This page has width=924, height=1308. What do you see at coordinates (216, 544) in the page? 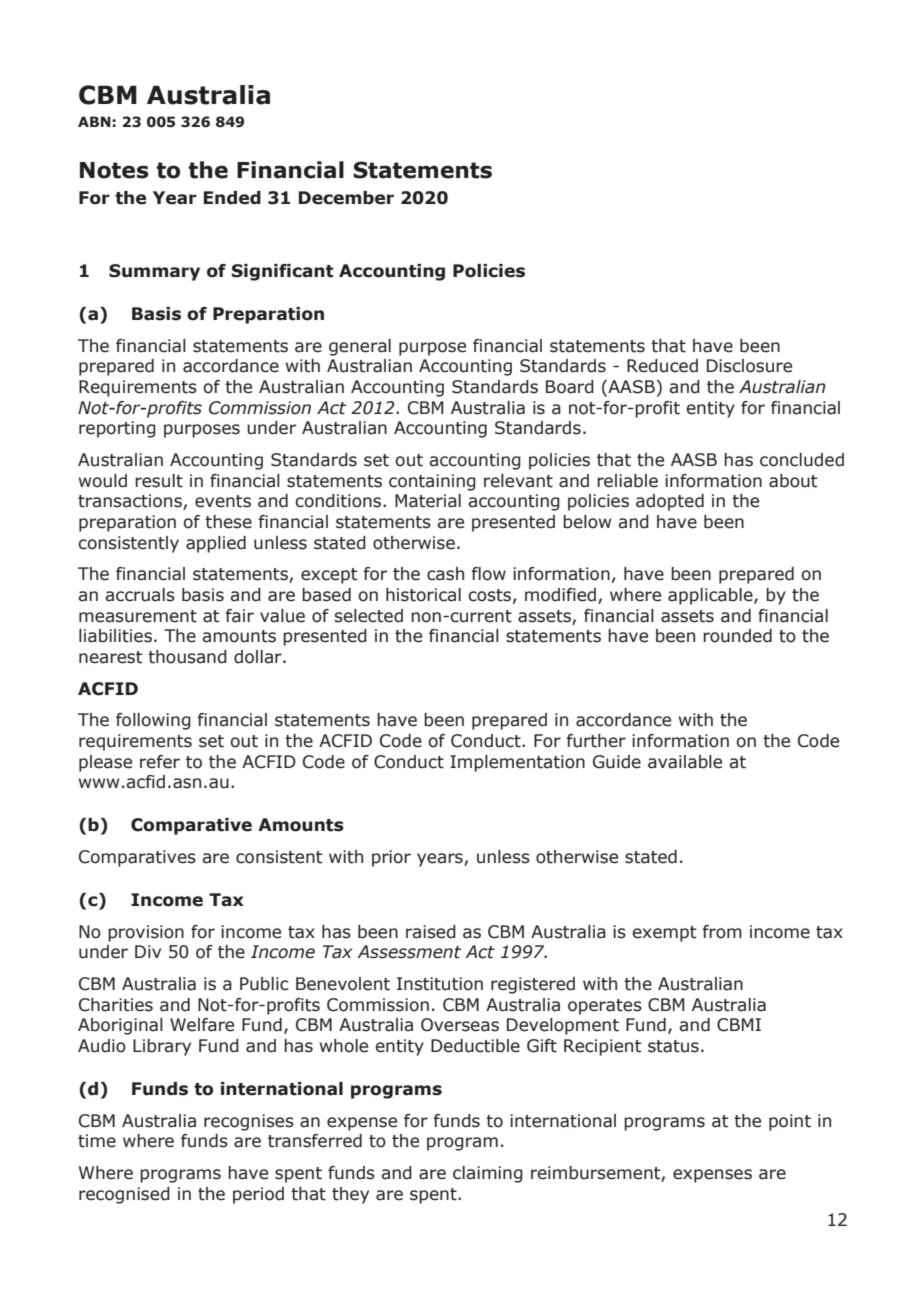
I see `applied` at bounding box center [216, 544].
